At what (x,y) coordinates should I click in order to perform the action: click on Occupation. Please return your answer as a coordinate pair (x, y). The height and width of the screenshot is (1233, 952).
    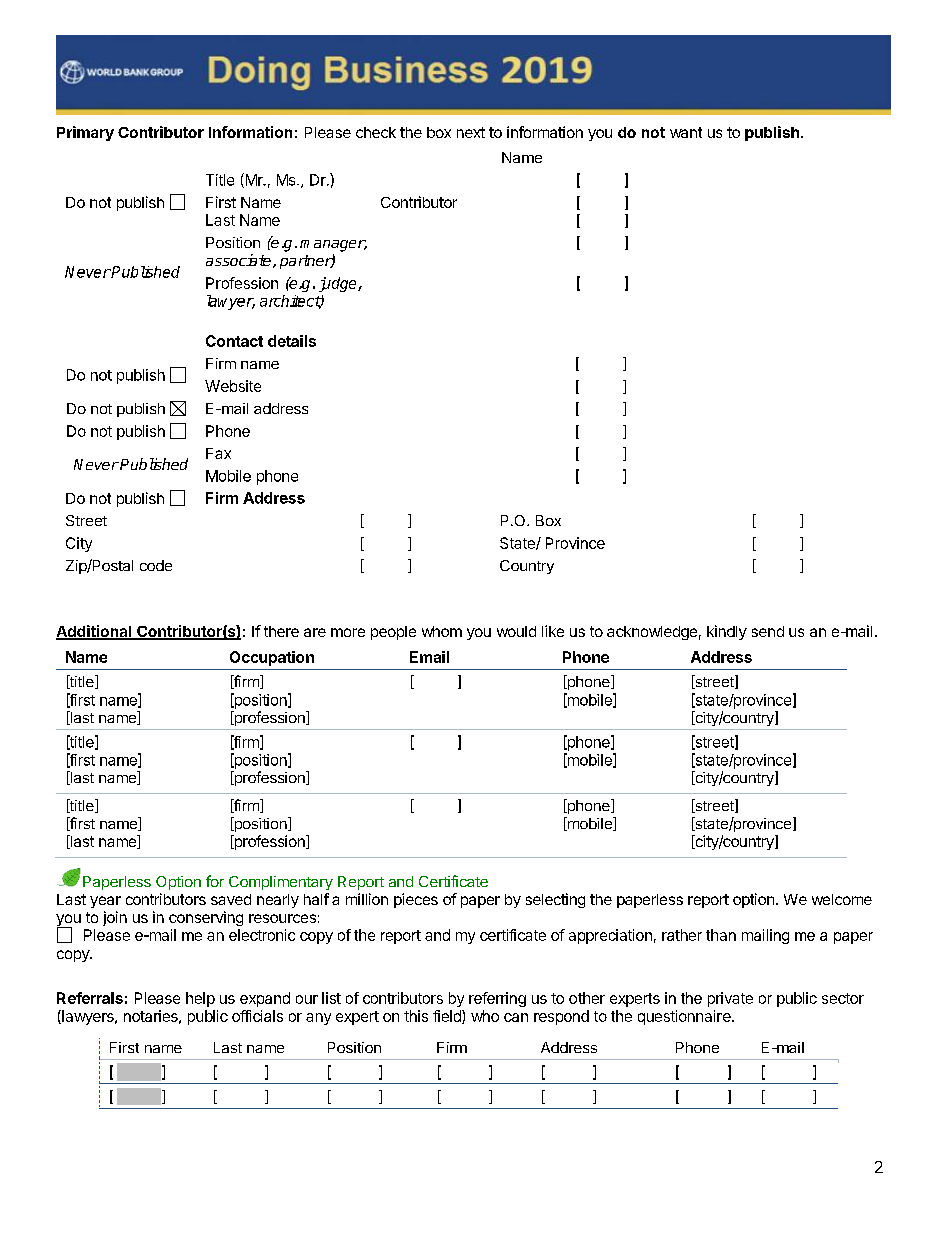
    Looking at the image, I should click on (272, 658).
